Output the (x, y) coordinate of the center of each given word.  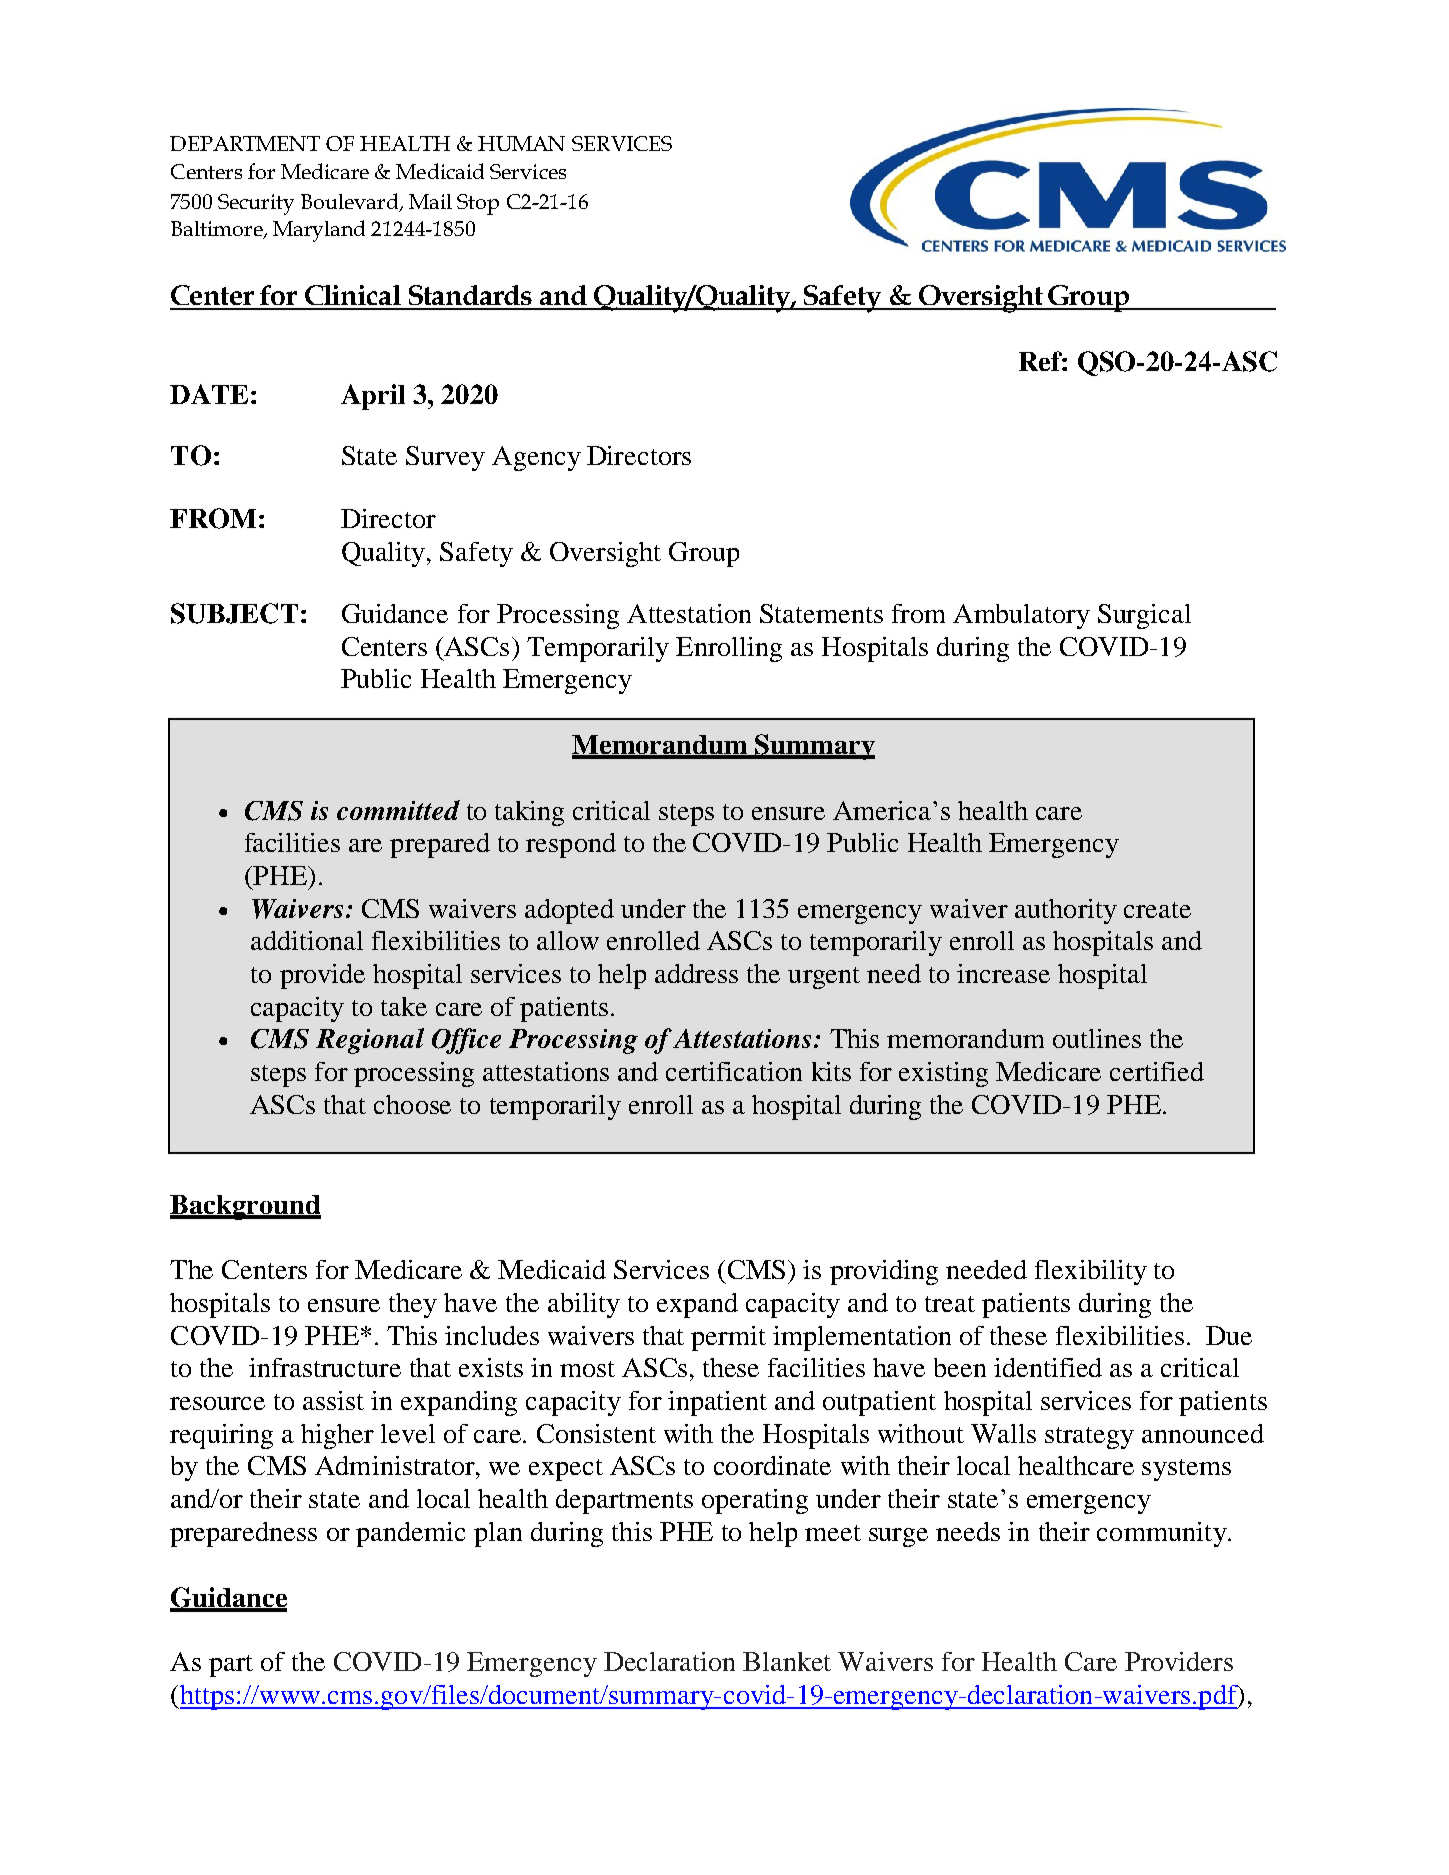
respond (571, 845)
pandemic (410, 1534)
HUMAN (521, 143)
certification (734, 1071)
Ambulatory (1021, 616)
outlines (1097, 1038)
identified (1048, 1367)
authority (1066, 911)
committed (398, 810)
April (373, 397)
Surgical (1144, 616)
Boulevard (351, 202)
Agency (536, 458)
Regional (370, 1041)
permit (728, 1338)
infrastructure (325, 1367)
